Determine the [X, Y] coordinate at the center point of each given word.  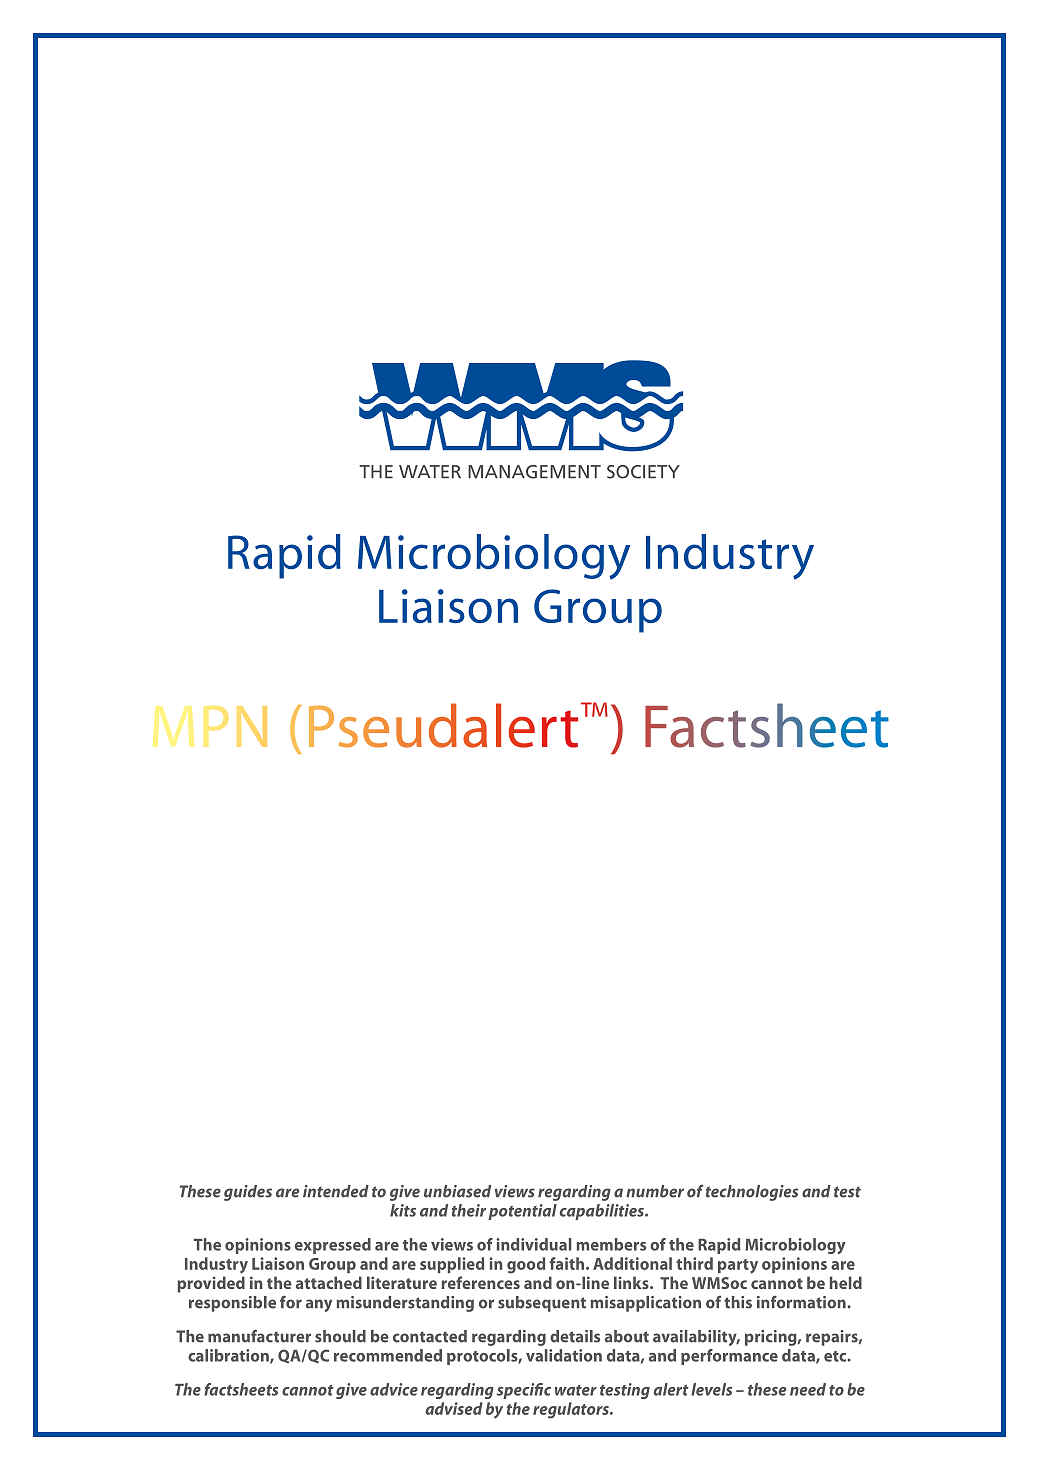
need [808, 1389]
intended [336, 1191]
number [655, 1191]
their [469, 1210]
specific [524, 1391]
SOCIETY [643, 472]
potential [522, 1212]
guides [248, 1193]
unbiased [457, 1191]
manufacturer [259, 1336]
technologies [752, 1193]
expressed [333, 1246]
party [738, 1266]
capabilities [603, 1212]
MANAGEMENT [534, 472]
